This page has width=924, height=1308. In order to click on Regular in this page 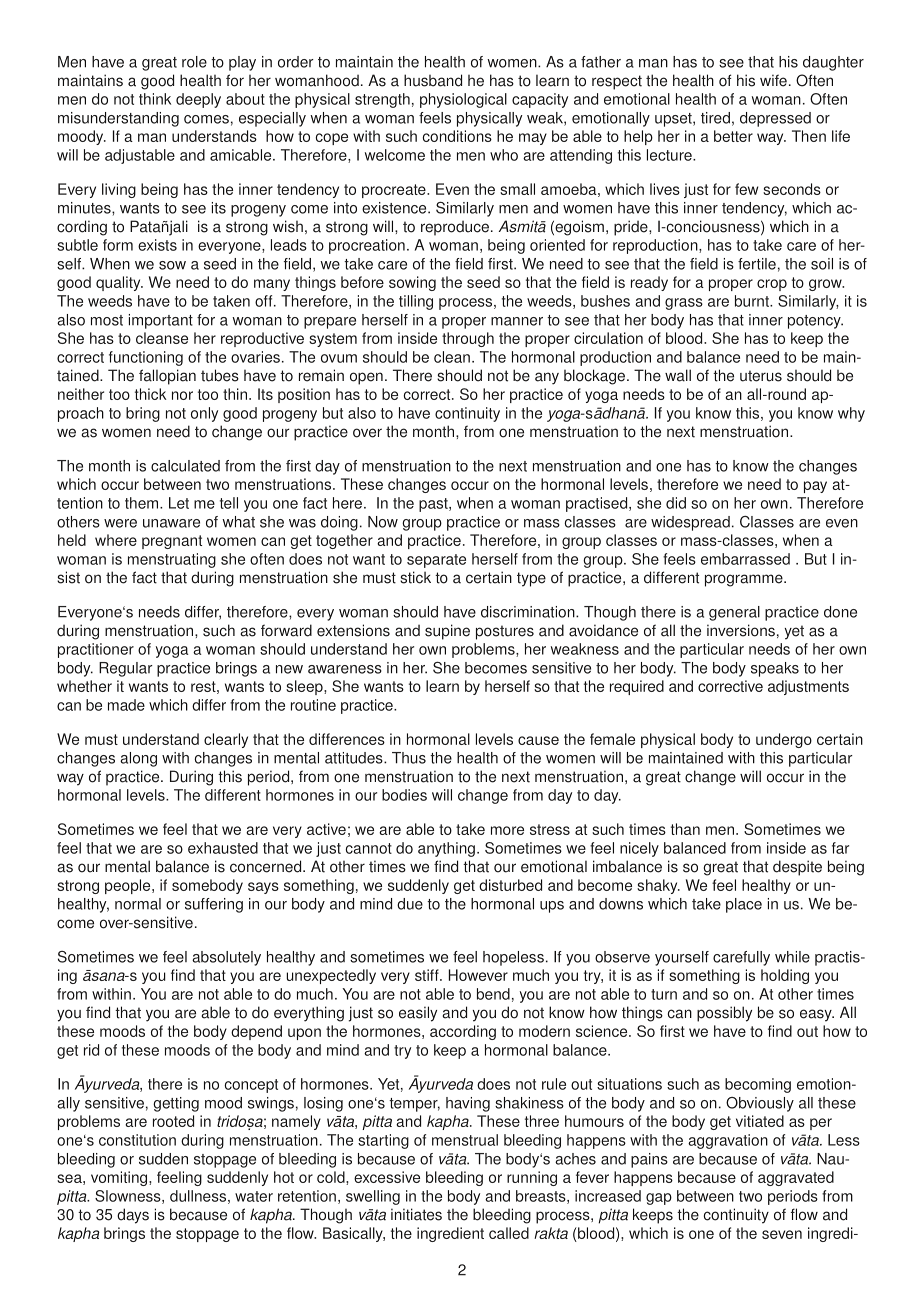, I will do `click(126, 669)`.
